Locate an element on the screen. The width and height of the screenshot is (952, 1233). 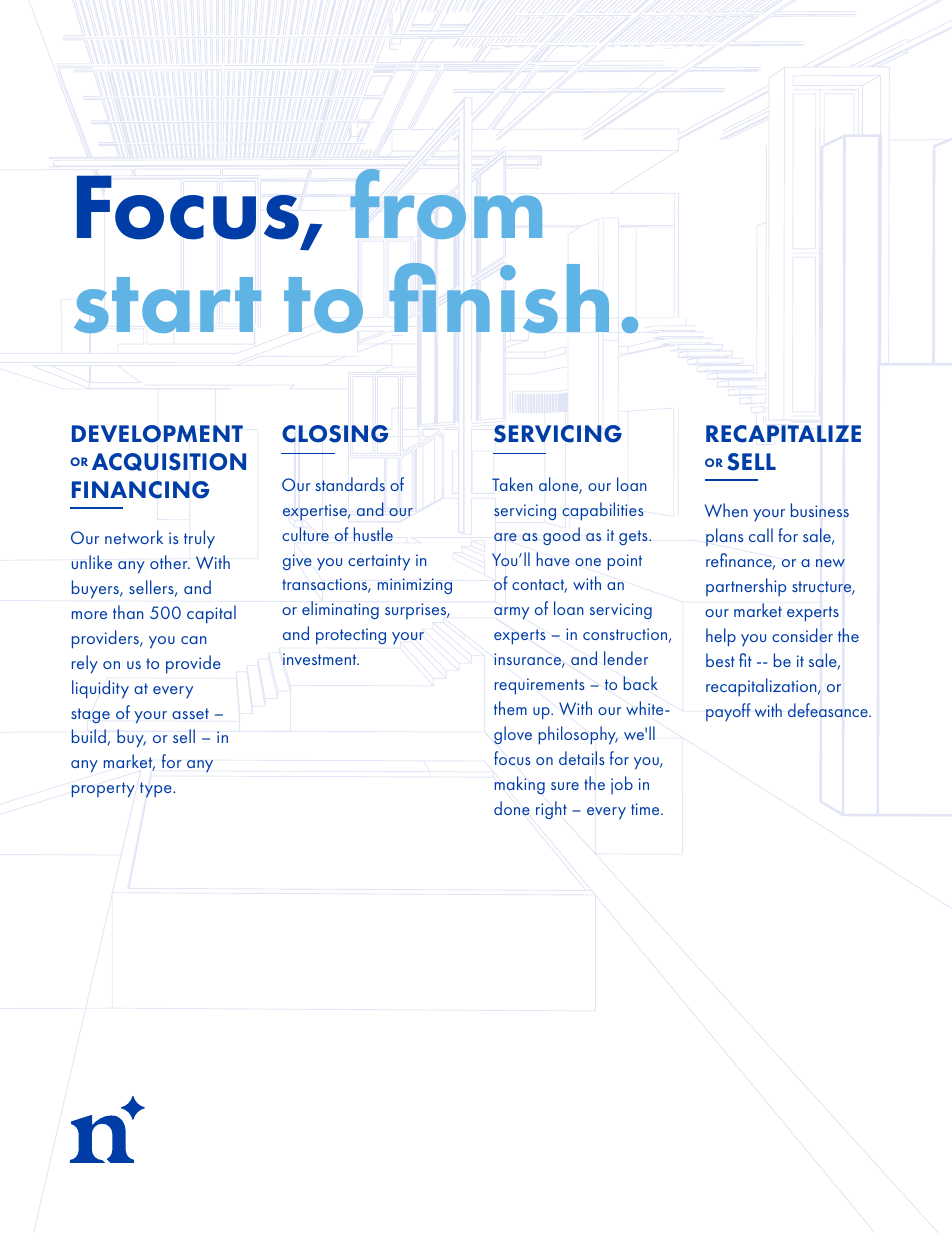
call is located at coordinates (761, 535).
